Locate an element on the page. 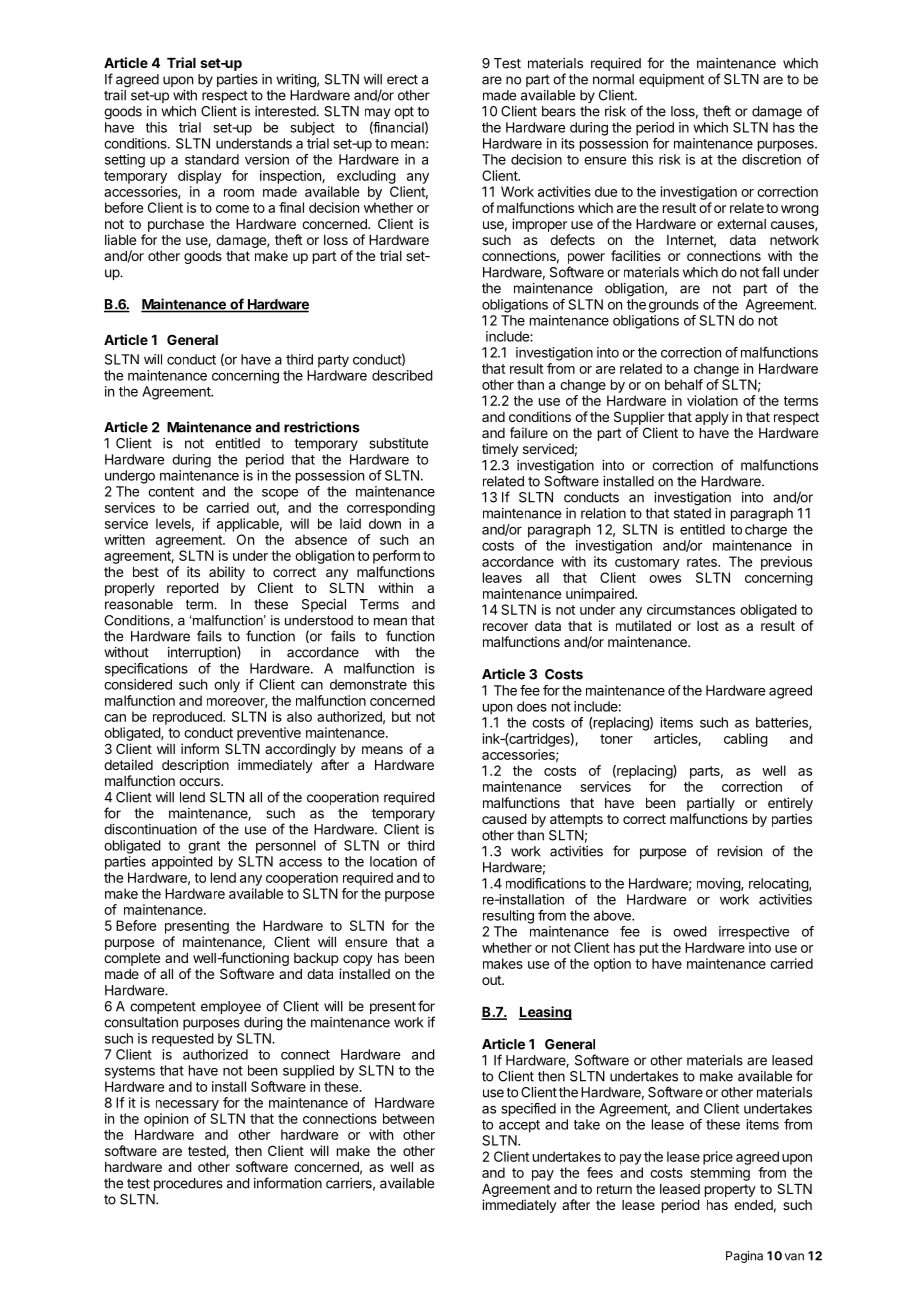 This document has width=924, height=1308. procedures is located at coordinates (188, 1184).
